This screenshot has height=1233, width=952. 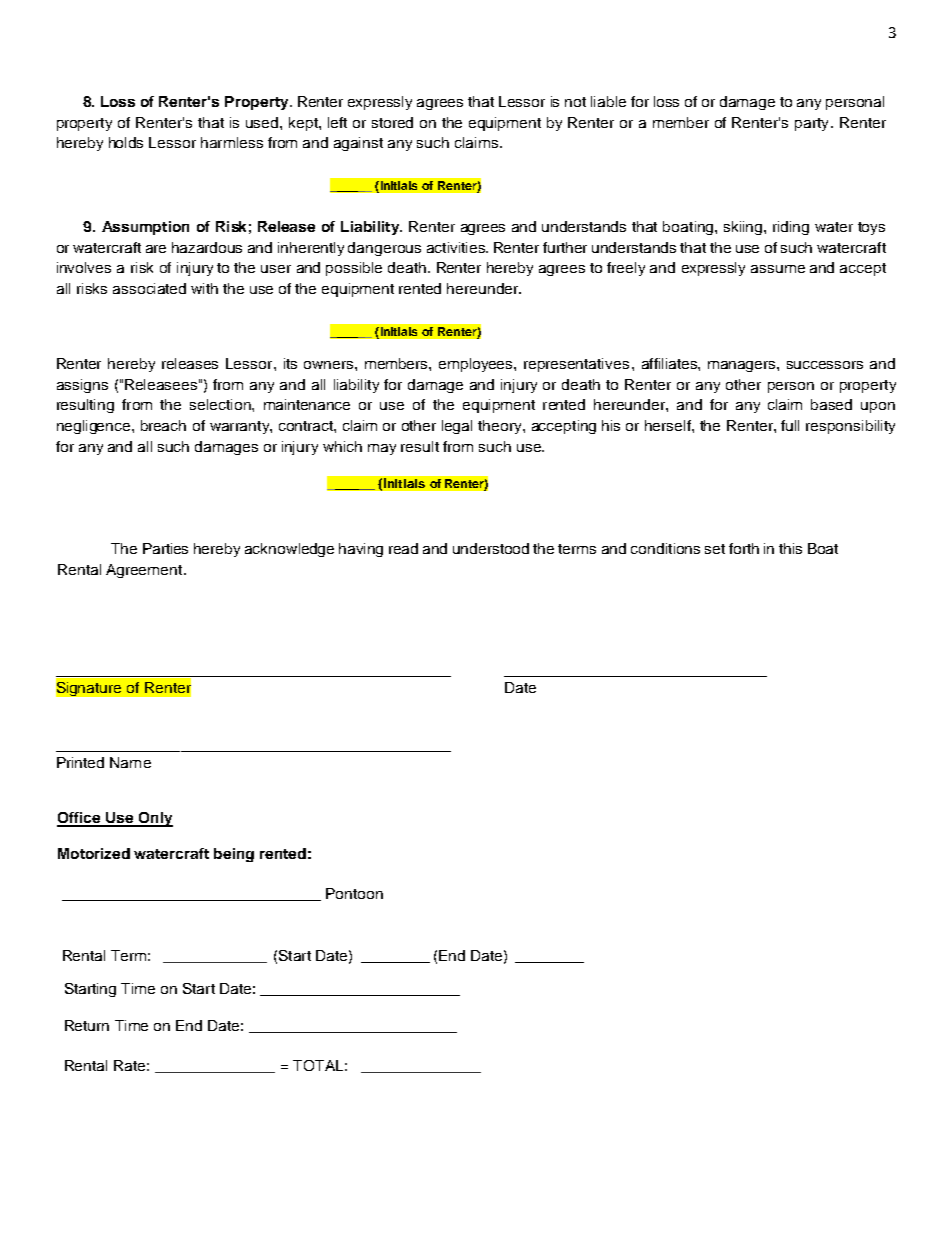 What do you see at coordinates (130, 762) in the screenshot?
I see `Name` at bounding box center [130, 762].
